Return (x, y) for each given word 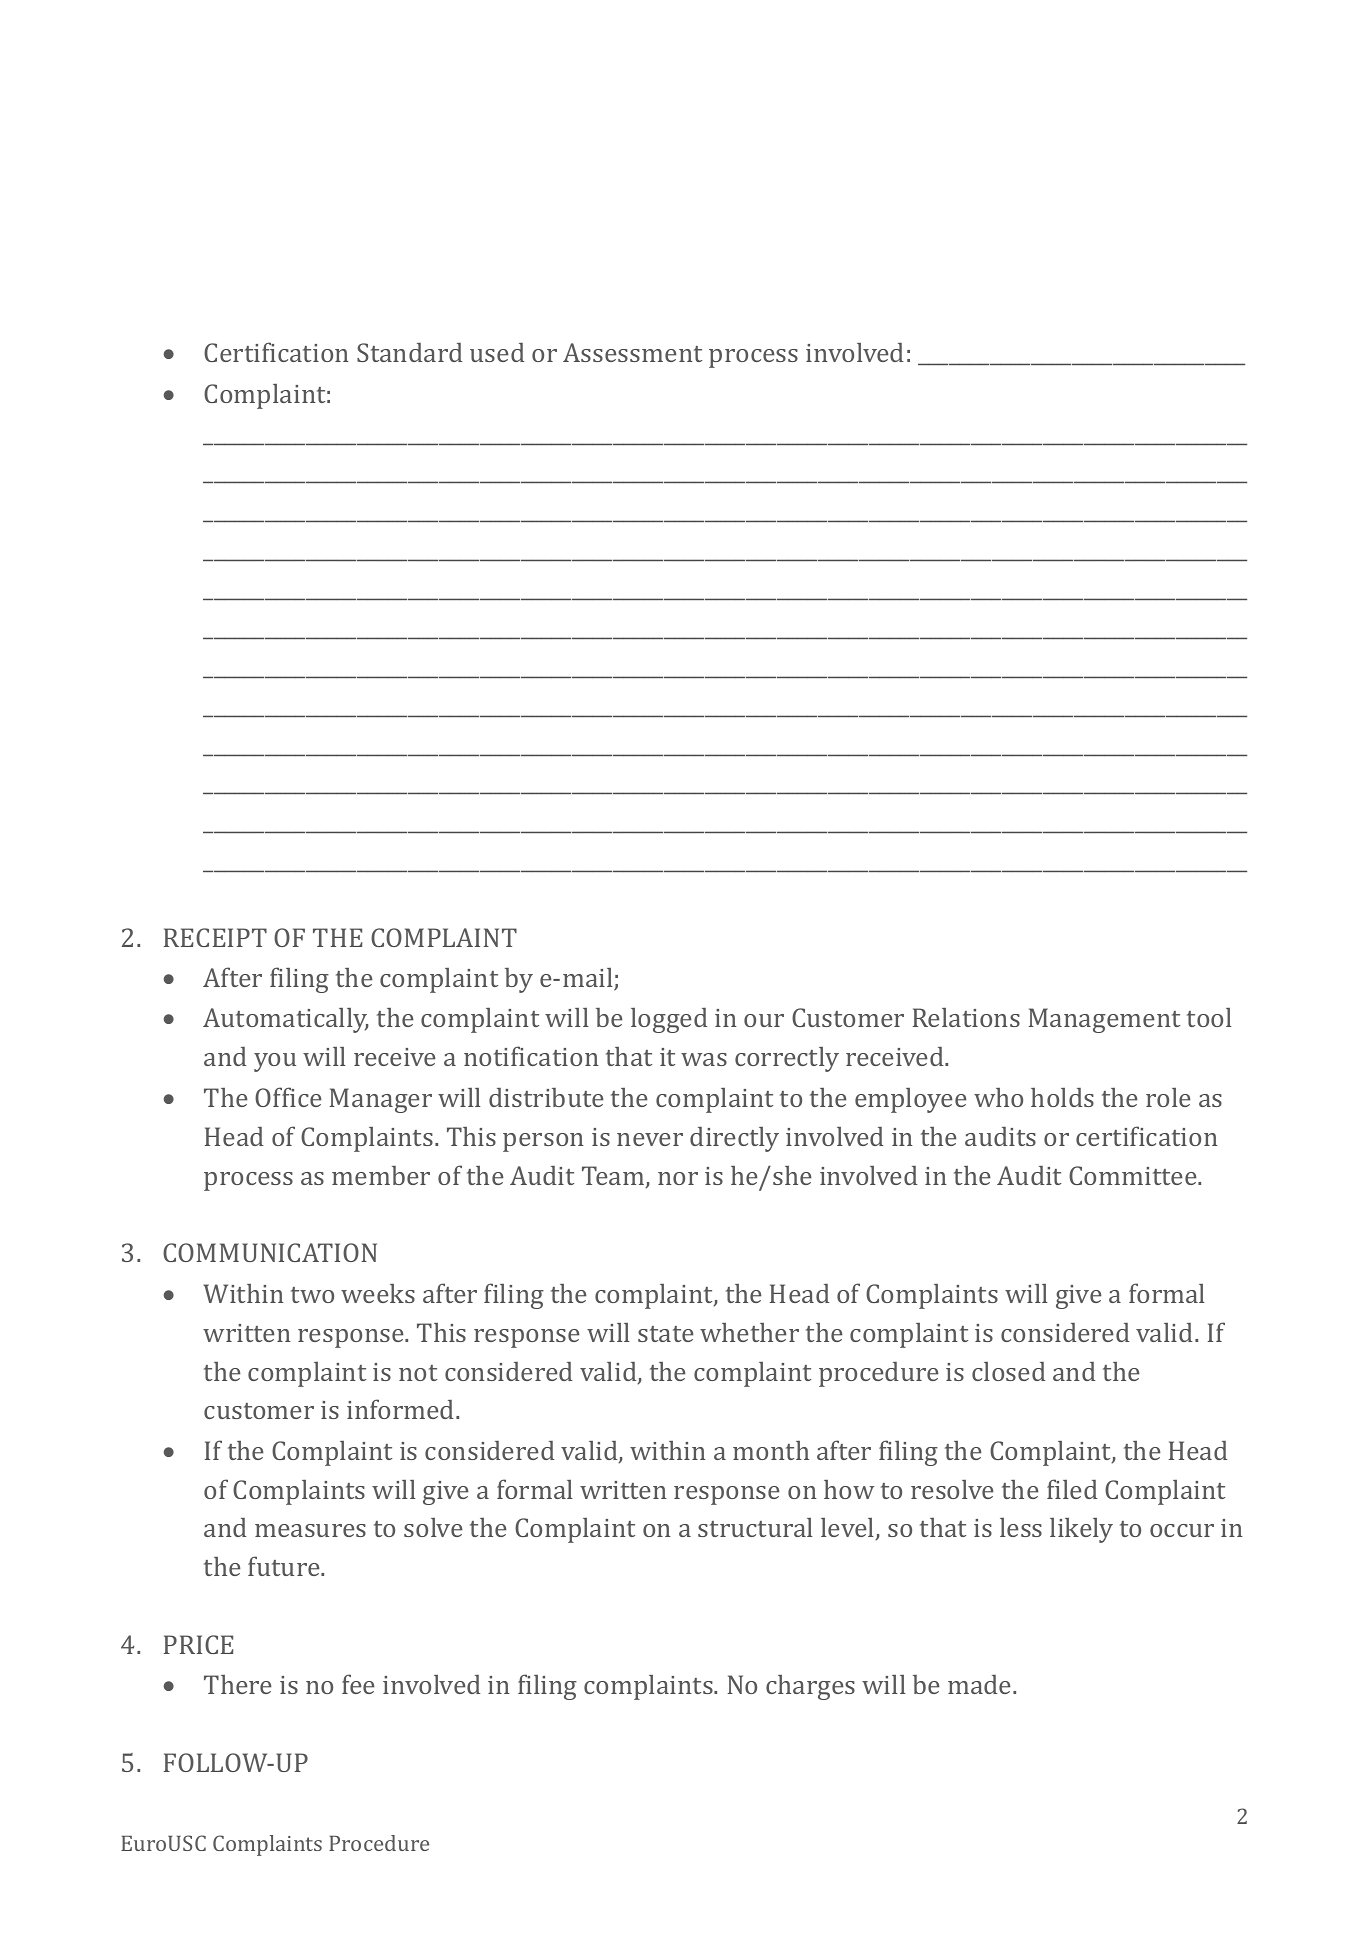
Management (1104, 1020)
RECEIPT (215, 937)
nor (678, 1178)
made (981, 1684)
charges (810, 1687)
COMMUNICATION (270, 1252)
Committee (1134, 1175)
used (497, 352)
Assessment (632, 352)
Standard (409, 352)
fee (358, 1684)
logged (669, 1020)
